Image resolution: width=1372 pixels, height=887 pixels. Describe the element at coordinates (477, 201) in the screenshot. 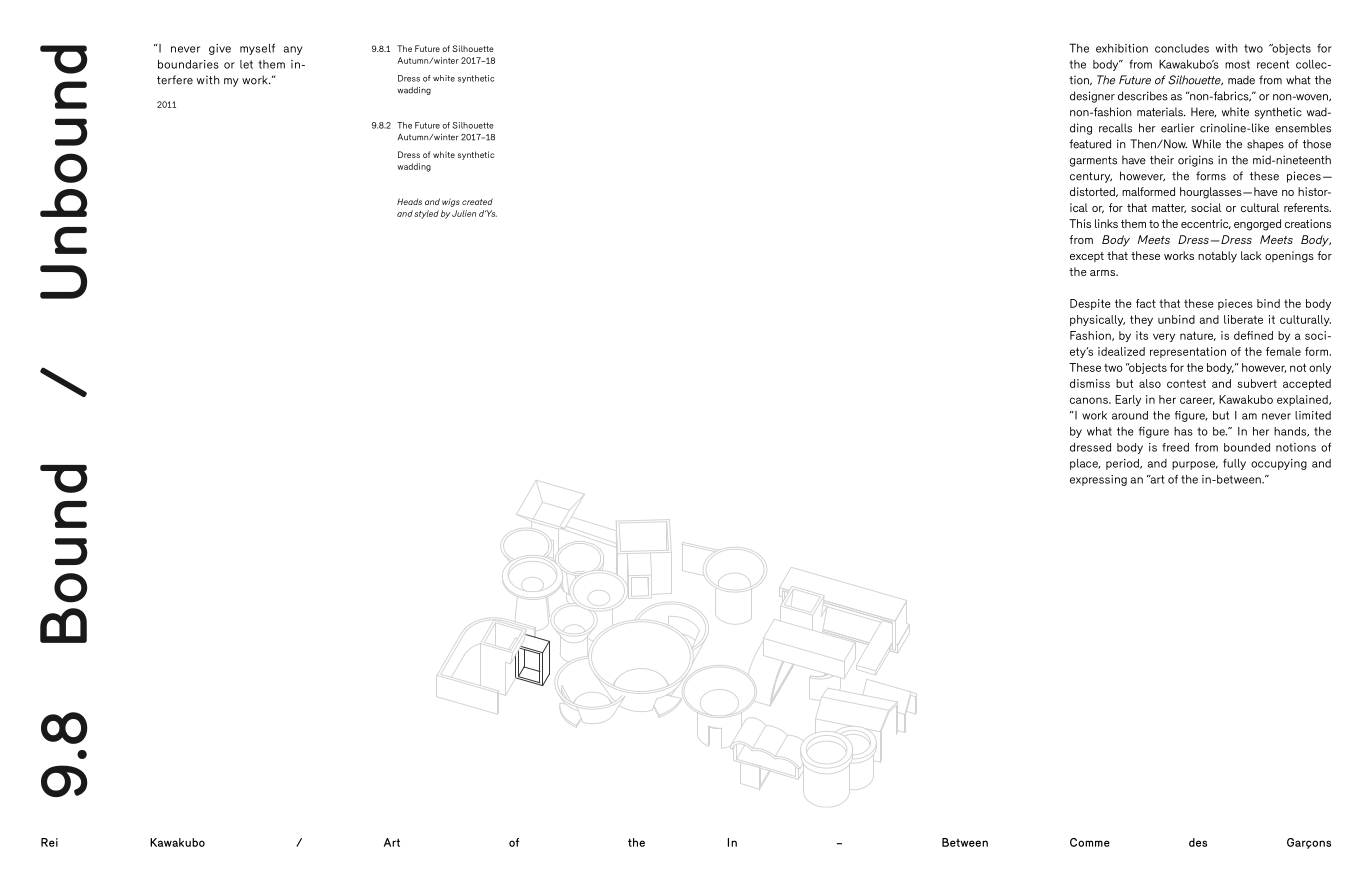

I see `created` at that location.
